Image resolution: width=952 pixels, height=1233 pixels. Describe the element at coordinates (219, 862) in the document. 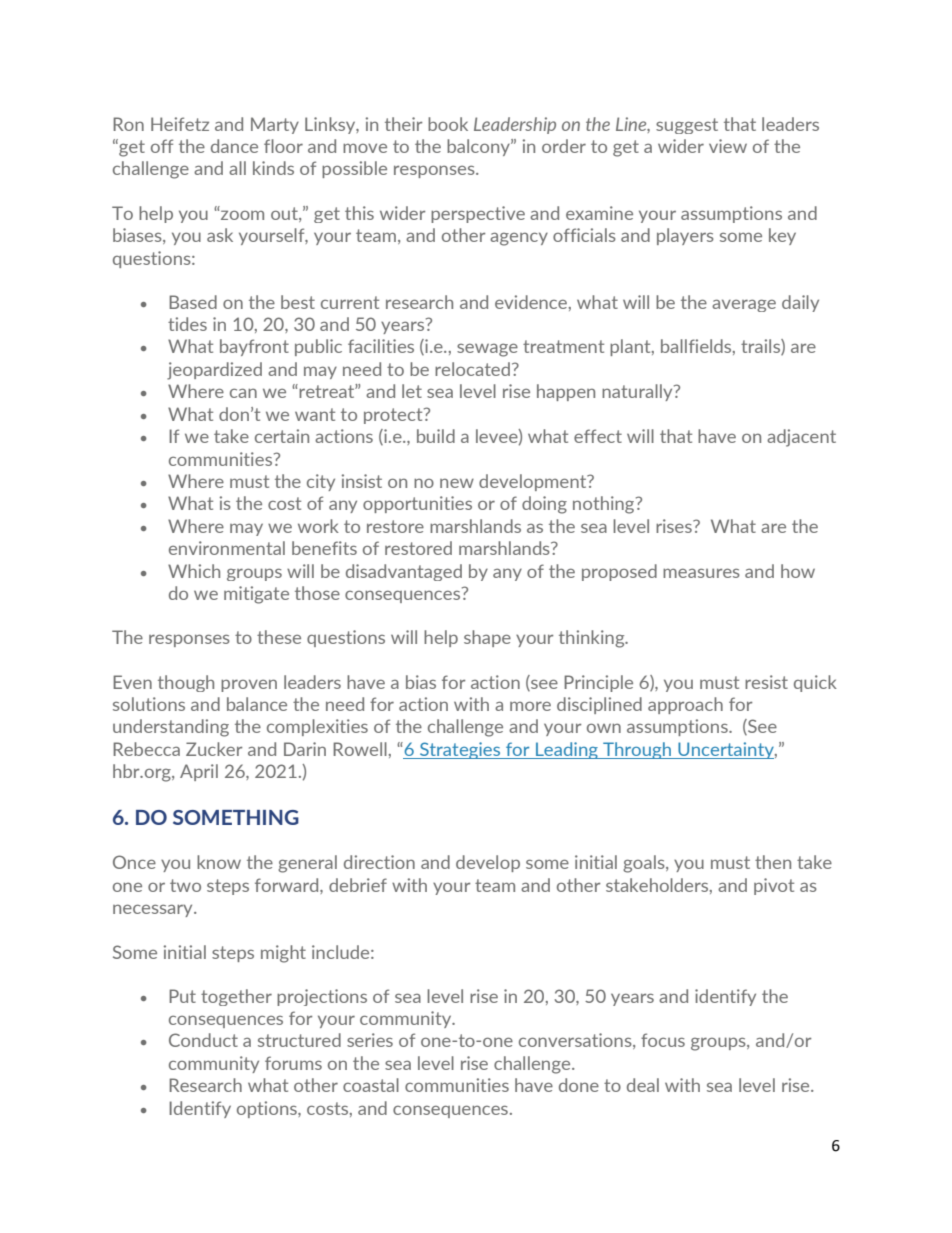

I see `know` at that location.
